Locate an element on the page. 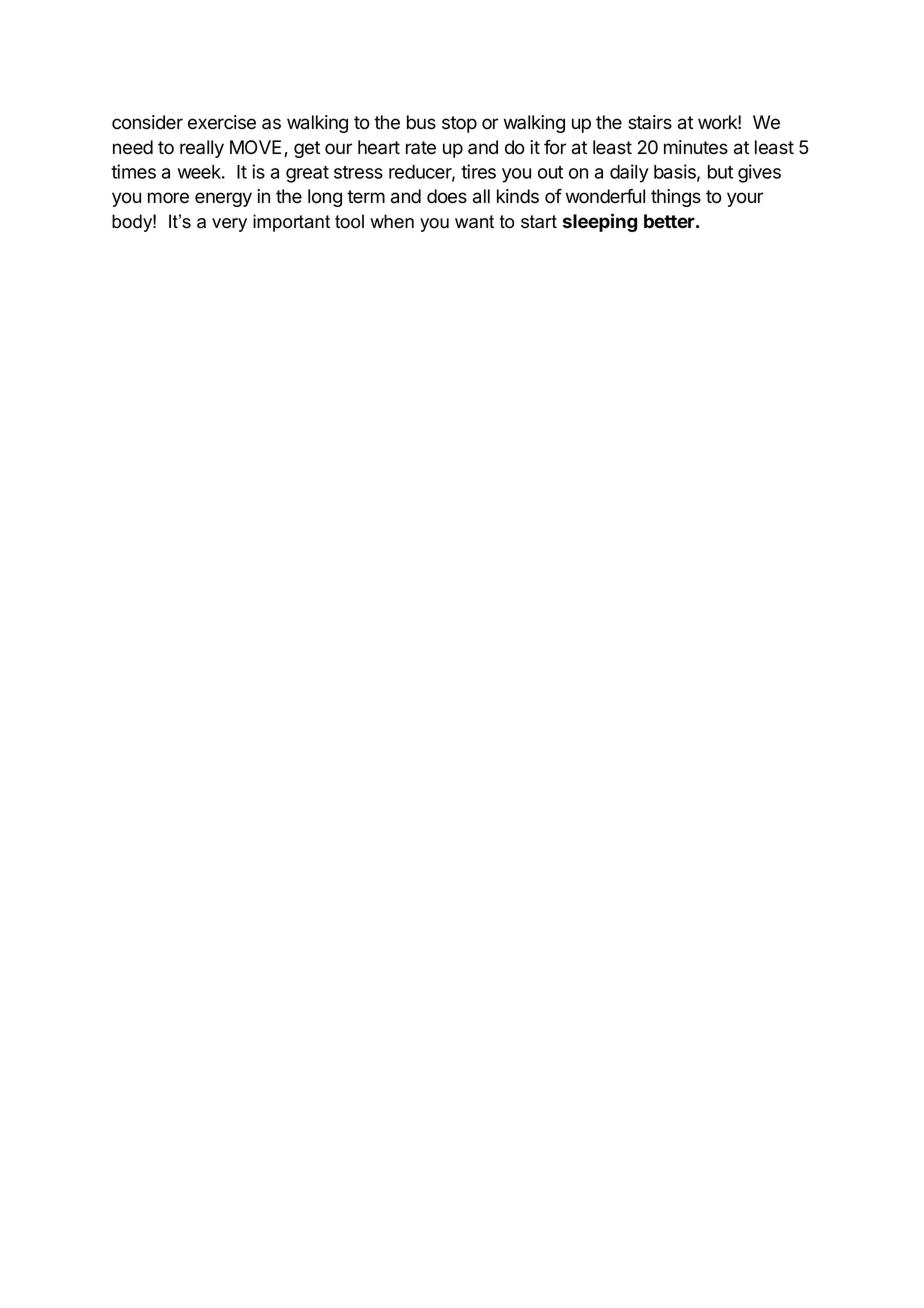 This document has height=1308, width=924. very is located at coordinates (229, 225).
